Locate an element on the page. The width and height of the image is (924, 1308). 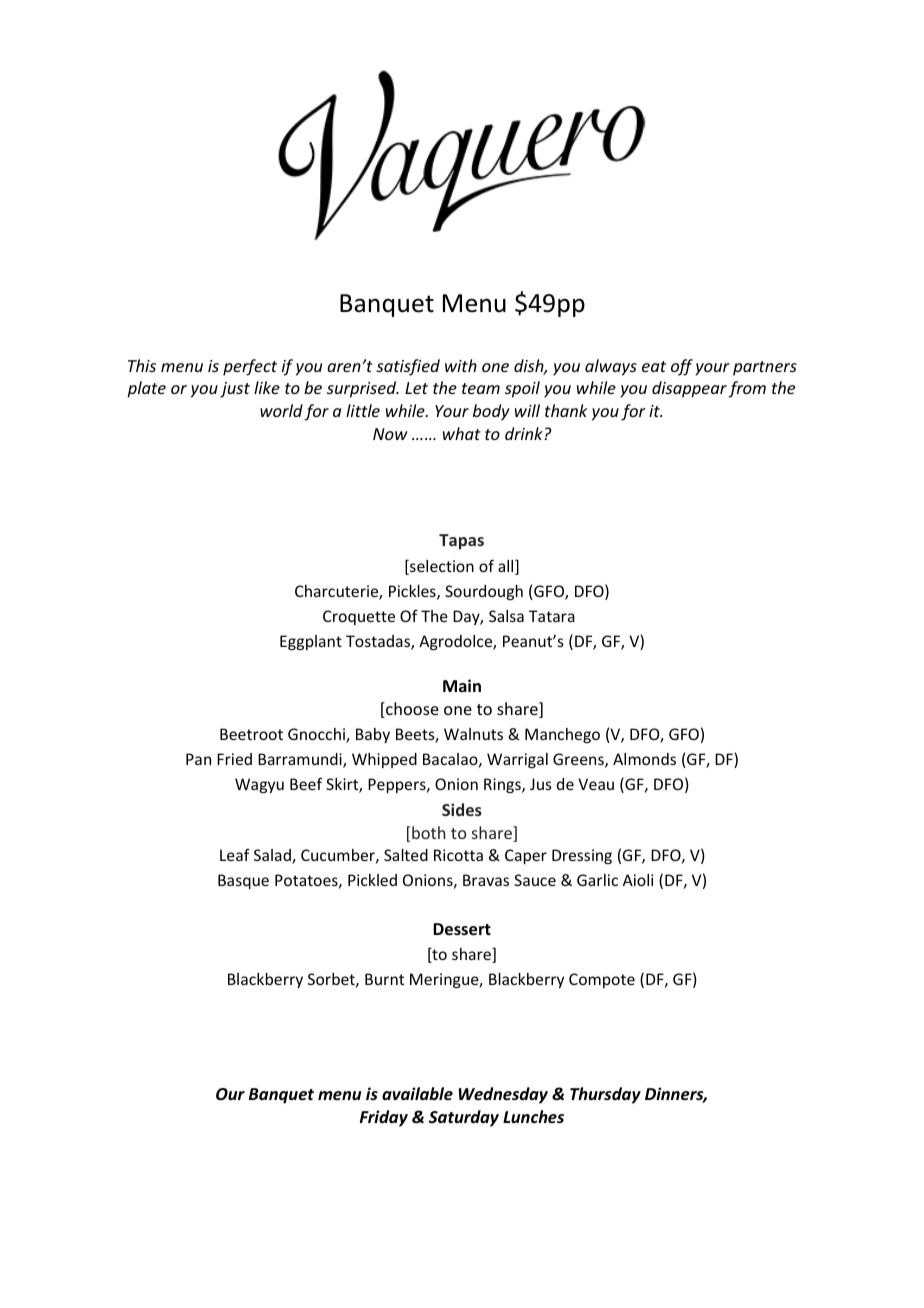
disappear is located at coordinates (689, 389).
